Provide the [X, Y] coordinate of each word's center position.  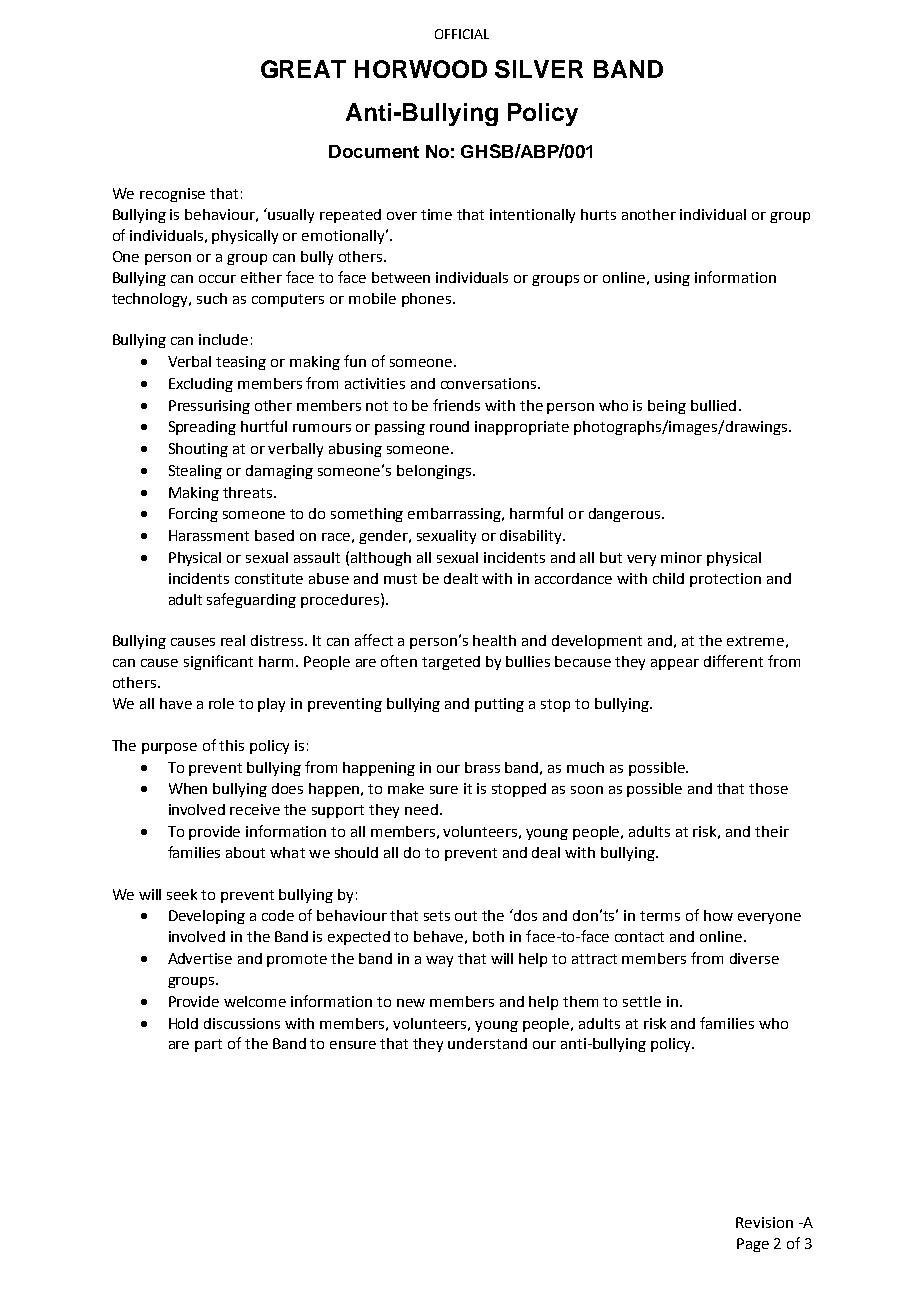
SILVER [539, 69]
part [208, 1045]
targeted [451, 663]
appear [675, 664]
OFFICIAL [462, 34]
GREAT [303, 69]
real [233, 640]
